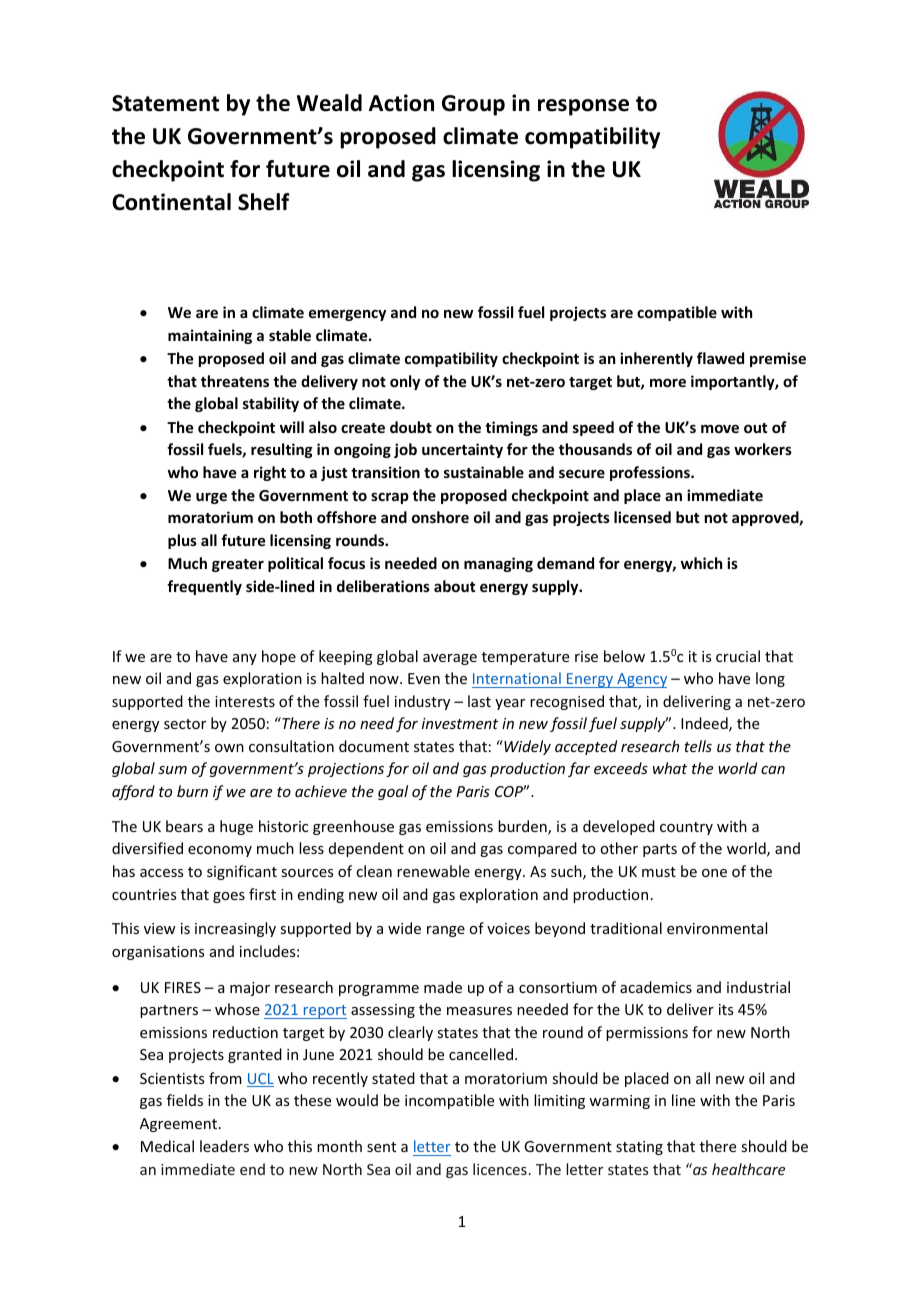 This screenshot has width=924, height=1308. Describe the element at coordinates (450, 659) in the screenshot. I see `average` at that location.
